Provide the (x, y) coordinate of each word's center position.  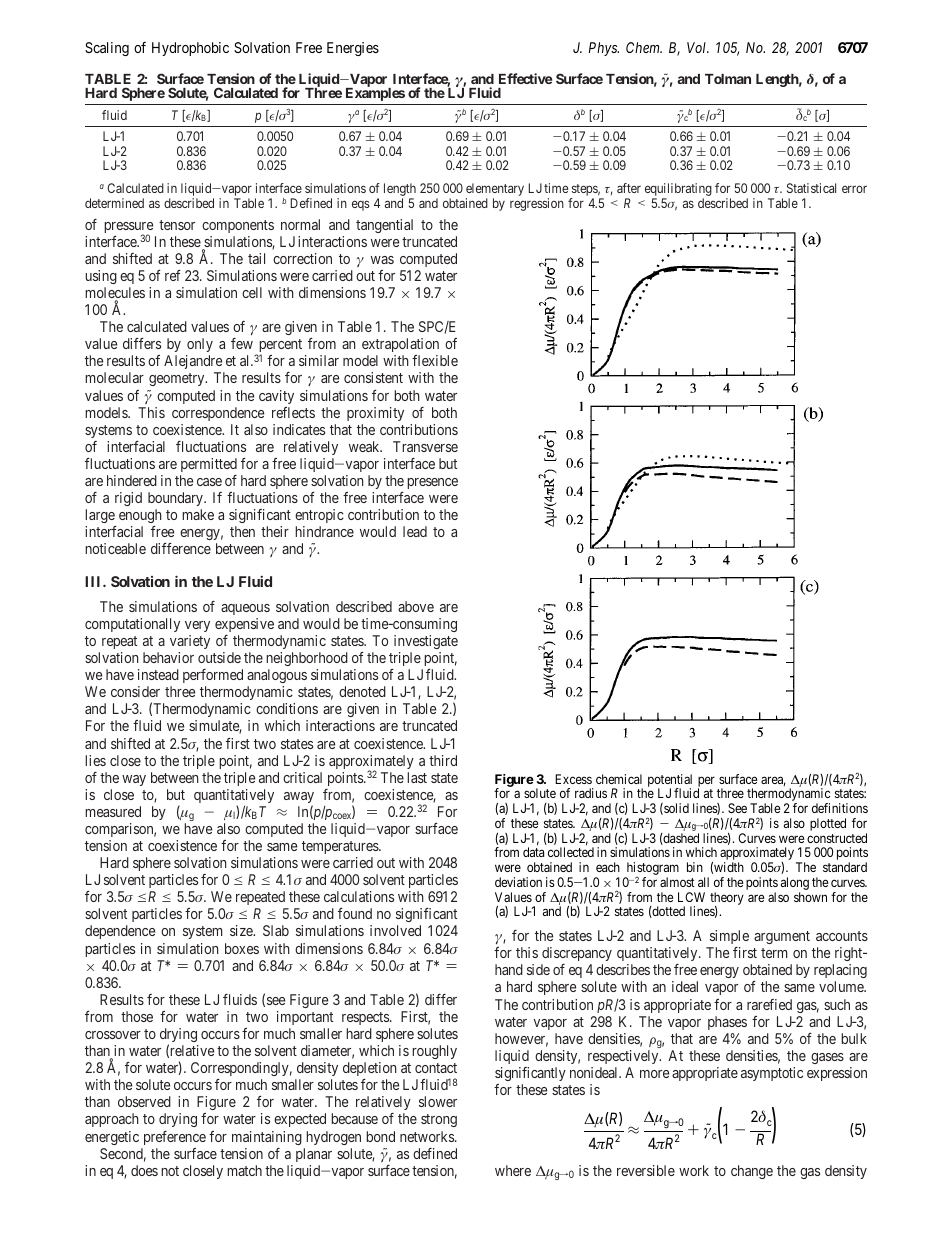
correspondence (218, 414)
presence (432, 483)
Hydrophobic (190, 49)
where (513, 1170)
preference (175, 1138)
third (443, 760)
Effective (525, 78)
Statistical (811, 188)
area (773, 781)
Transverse (425, 446)
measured (113, 811)
